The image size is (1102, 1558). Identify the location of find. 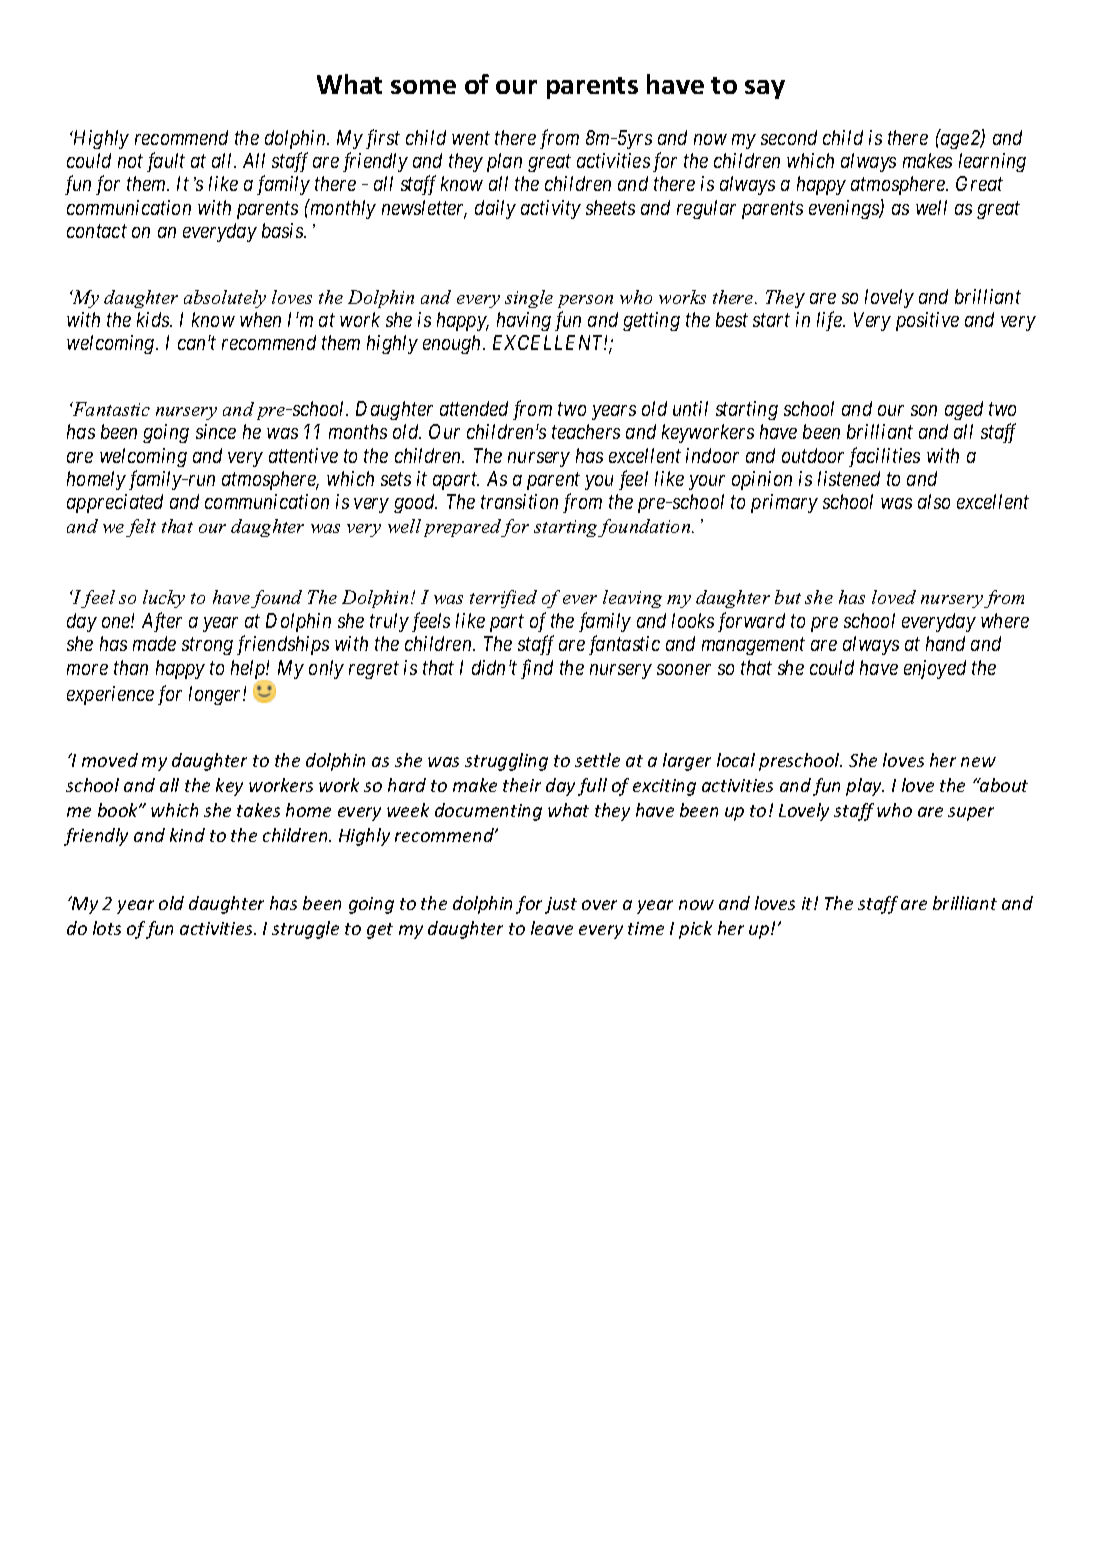
(537, 669).
